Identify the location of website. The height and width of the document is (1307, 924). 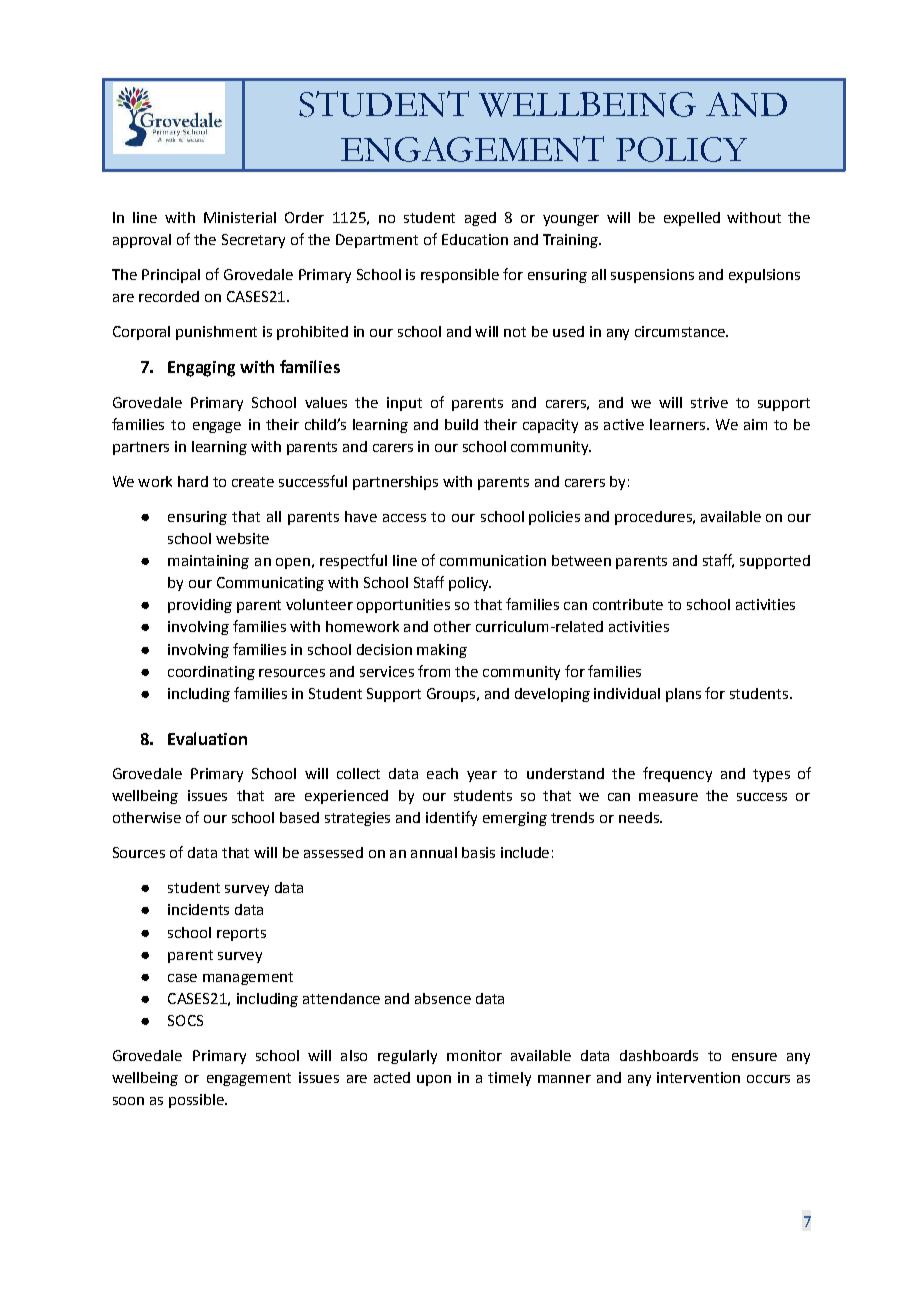
(242, 538).
